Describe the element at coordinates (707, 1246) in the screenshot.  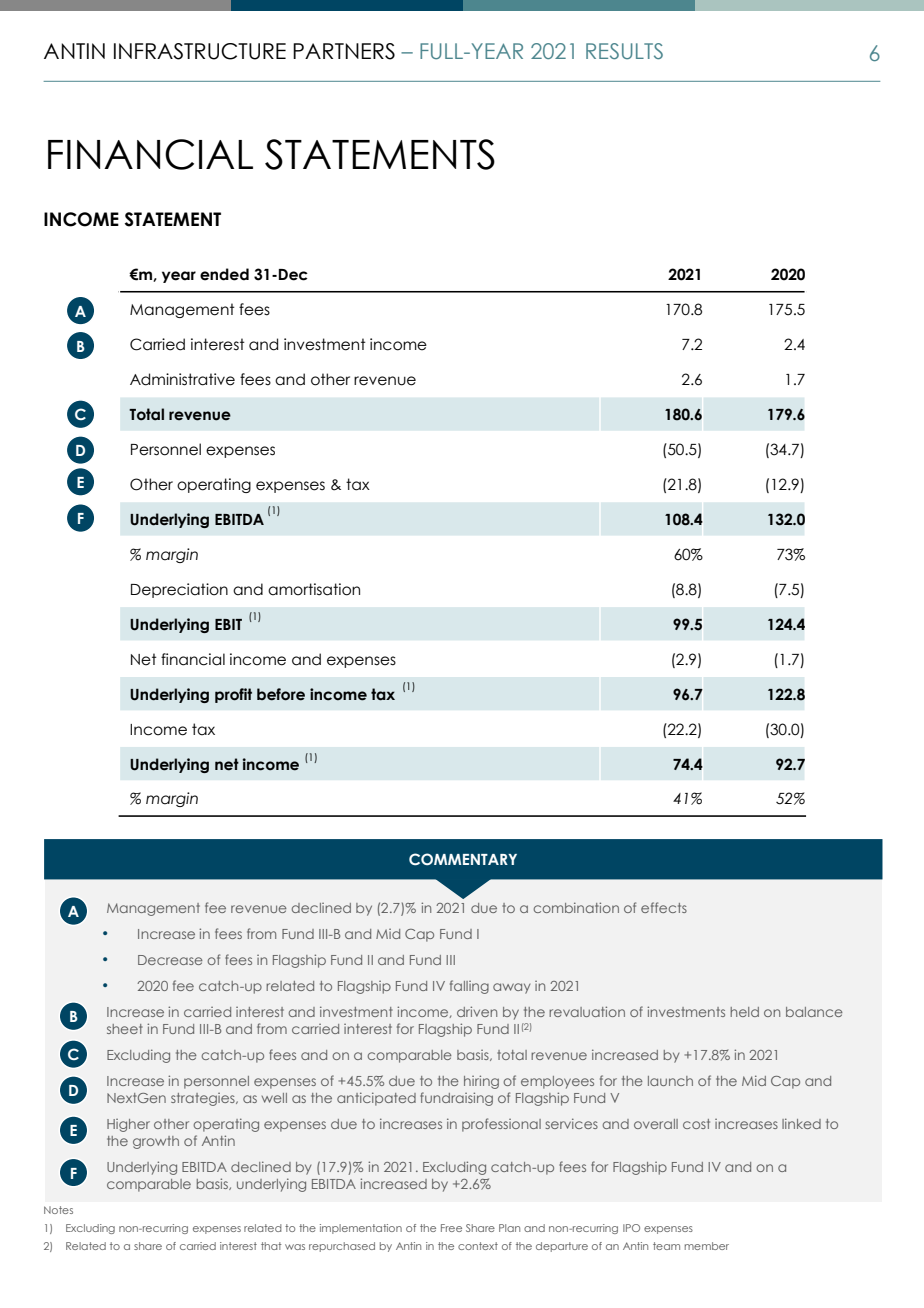
I see `member` at that location.
